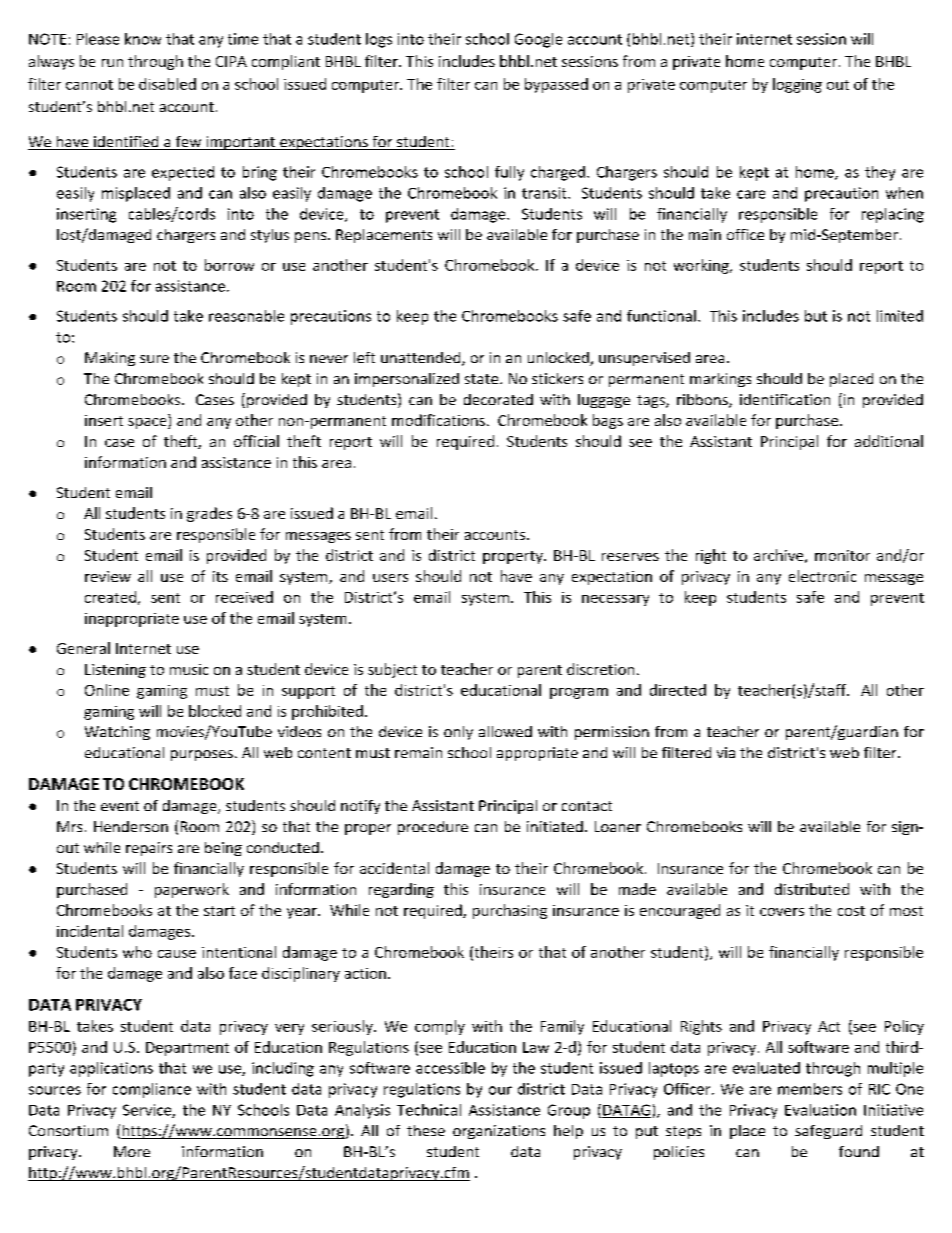 This screenshot has height=1233, width=952. What do you see at coordinates (812, 889) in the screenshot?
I see `distributed` at bounding box center [812, 889].
